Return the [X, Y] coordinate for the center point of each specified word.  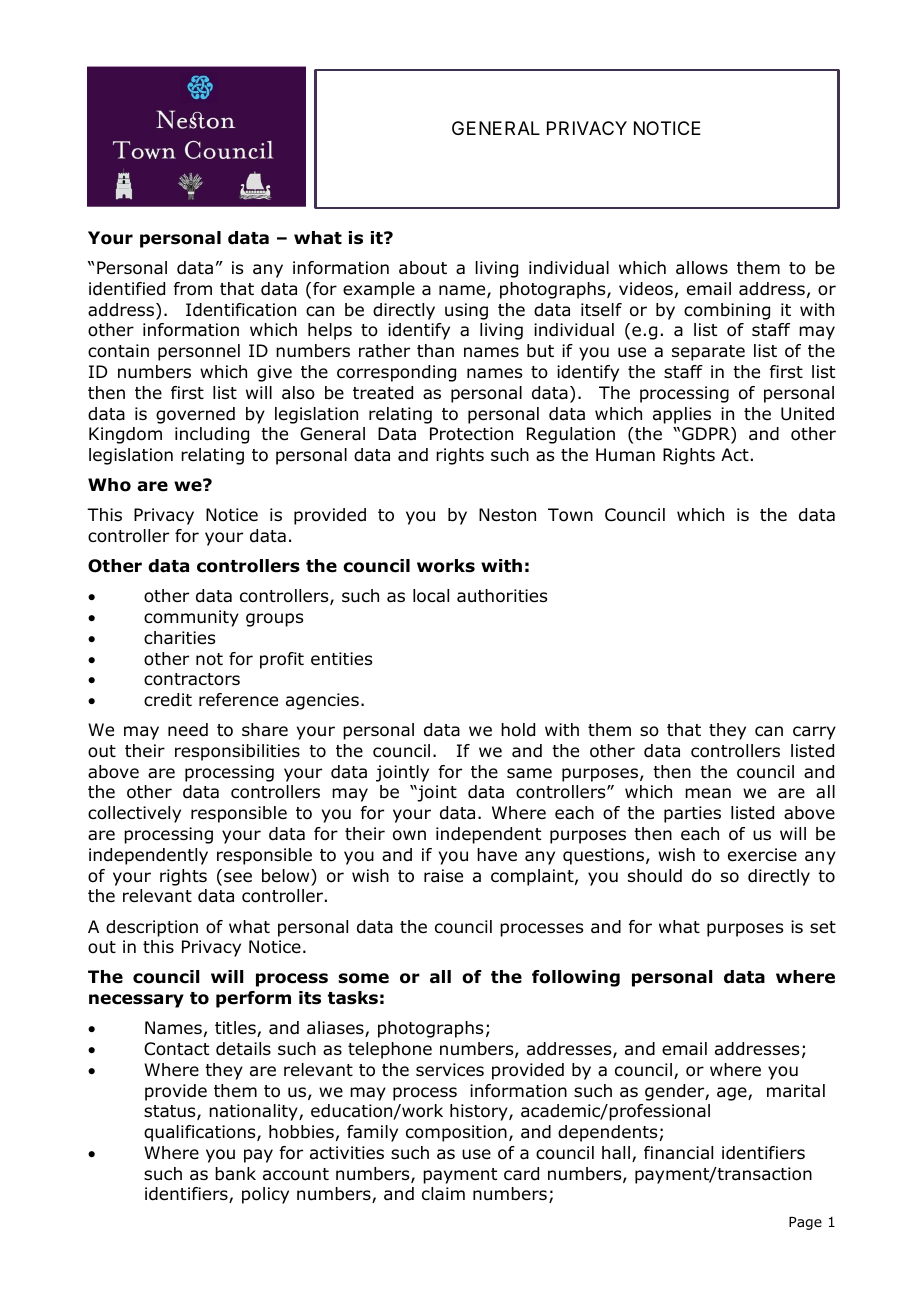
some [363, 978]
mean [708, 793]
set [823, 927]
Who [109, 485]
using [466, 311]
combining [727, 311]
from [193, 289]
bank [235, 1174]
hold [518, 730]
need [188, 730]
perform [253, 999]
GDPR [707, 435]
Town [570, 515]
